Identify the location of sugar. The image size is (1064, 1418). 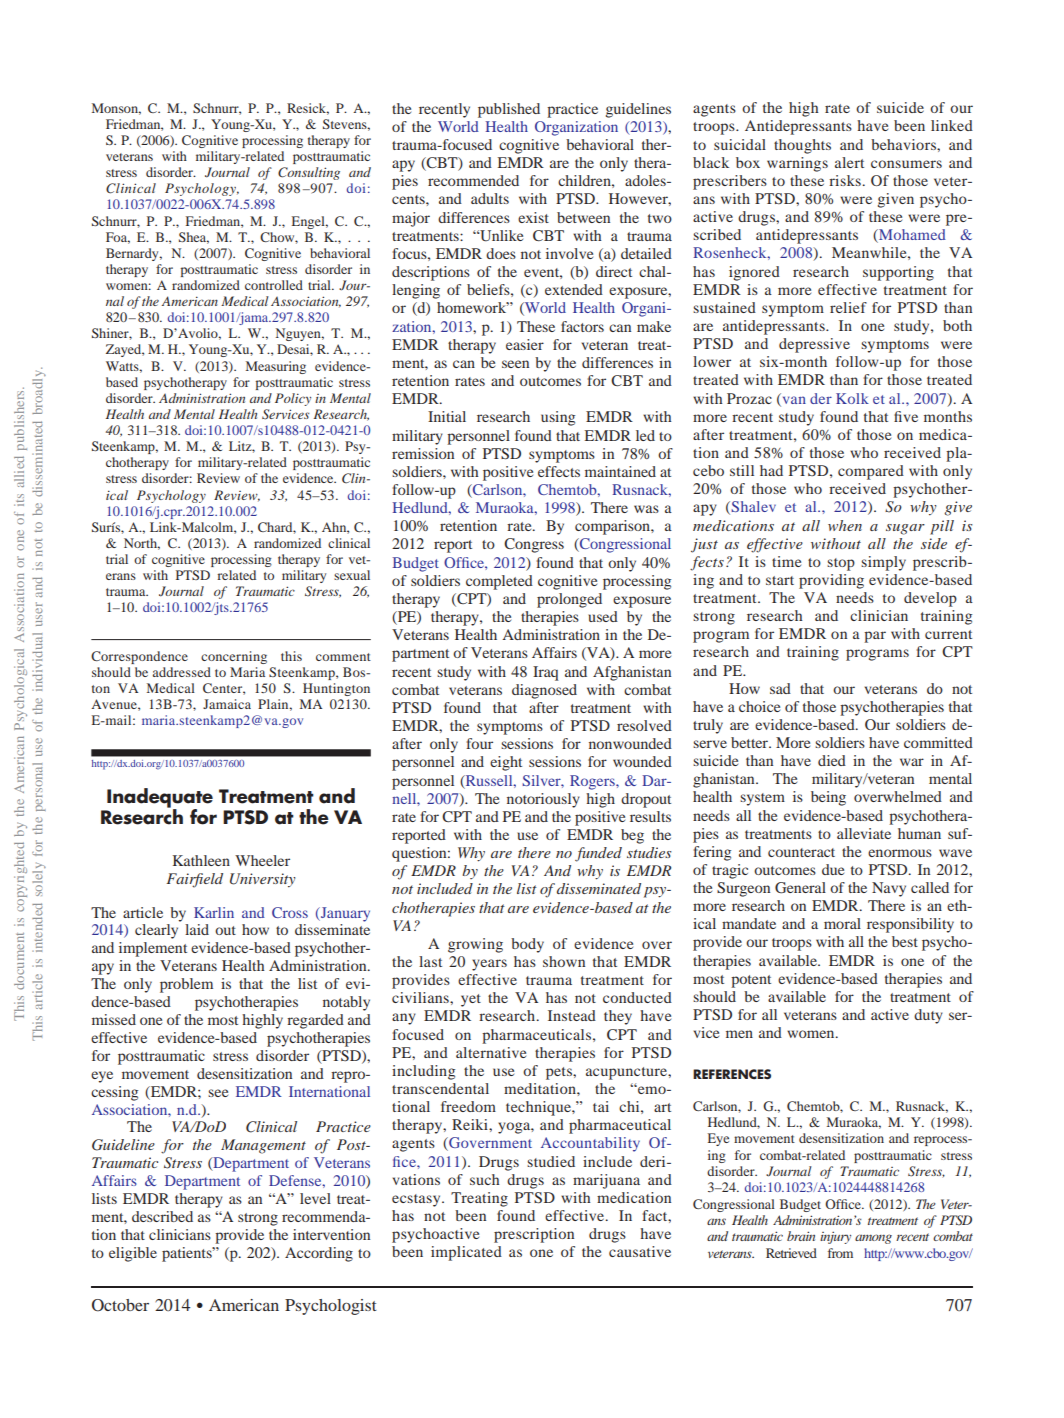
(905, 529).
